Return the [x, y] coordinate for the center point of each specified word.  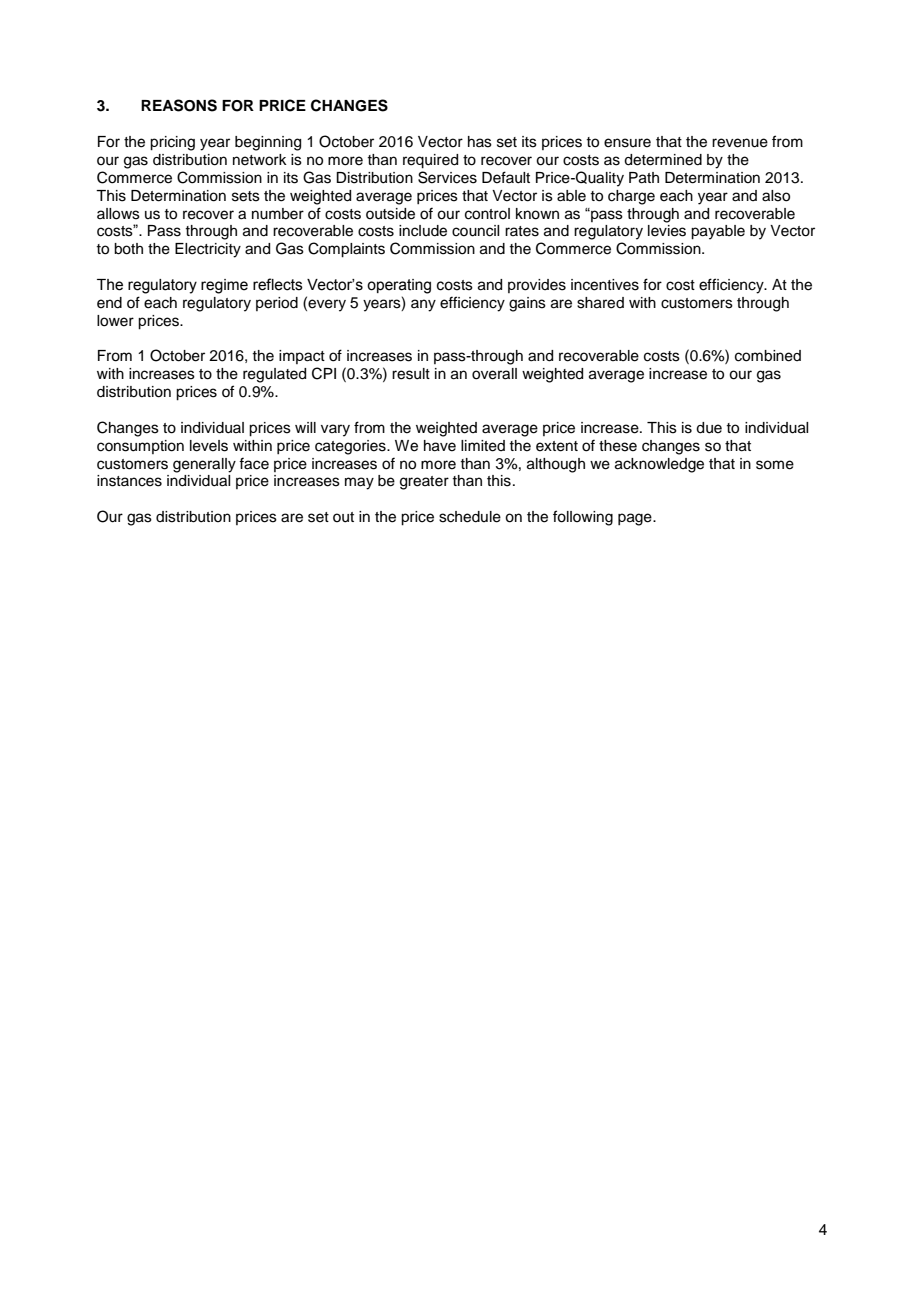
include [423, 231]
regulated [274, 375]
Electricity [208, 250]
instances [129, 481]
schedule [470, 517]
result [411, 374]
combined [768, 356]
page [636, 519]
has [480, 142]
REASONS [179, 105]
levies [667, 231]
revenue [740, 143]
